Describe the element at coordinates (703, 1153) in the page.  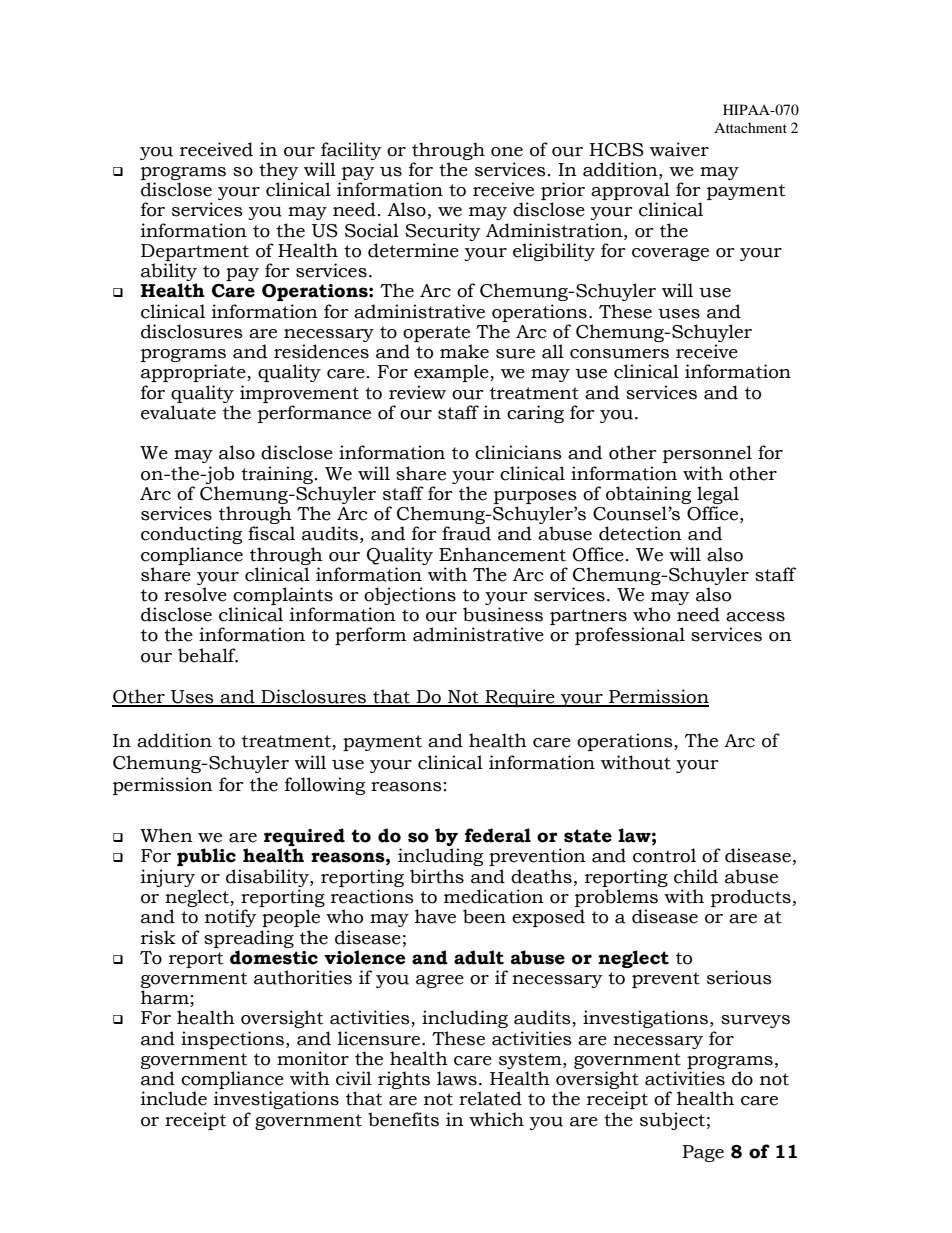
I see `Page` at that location.
